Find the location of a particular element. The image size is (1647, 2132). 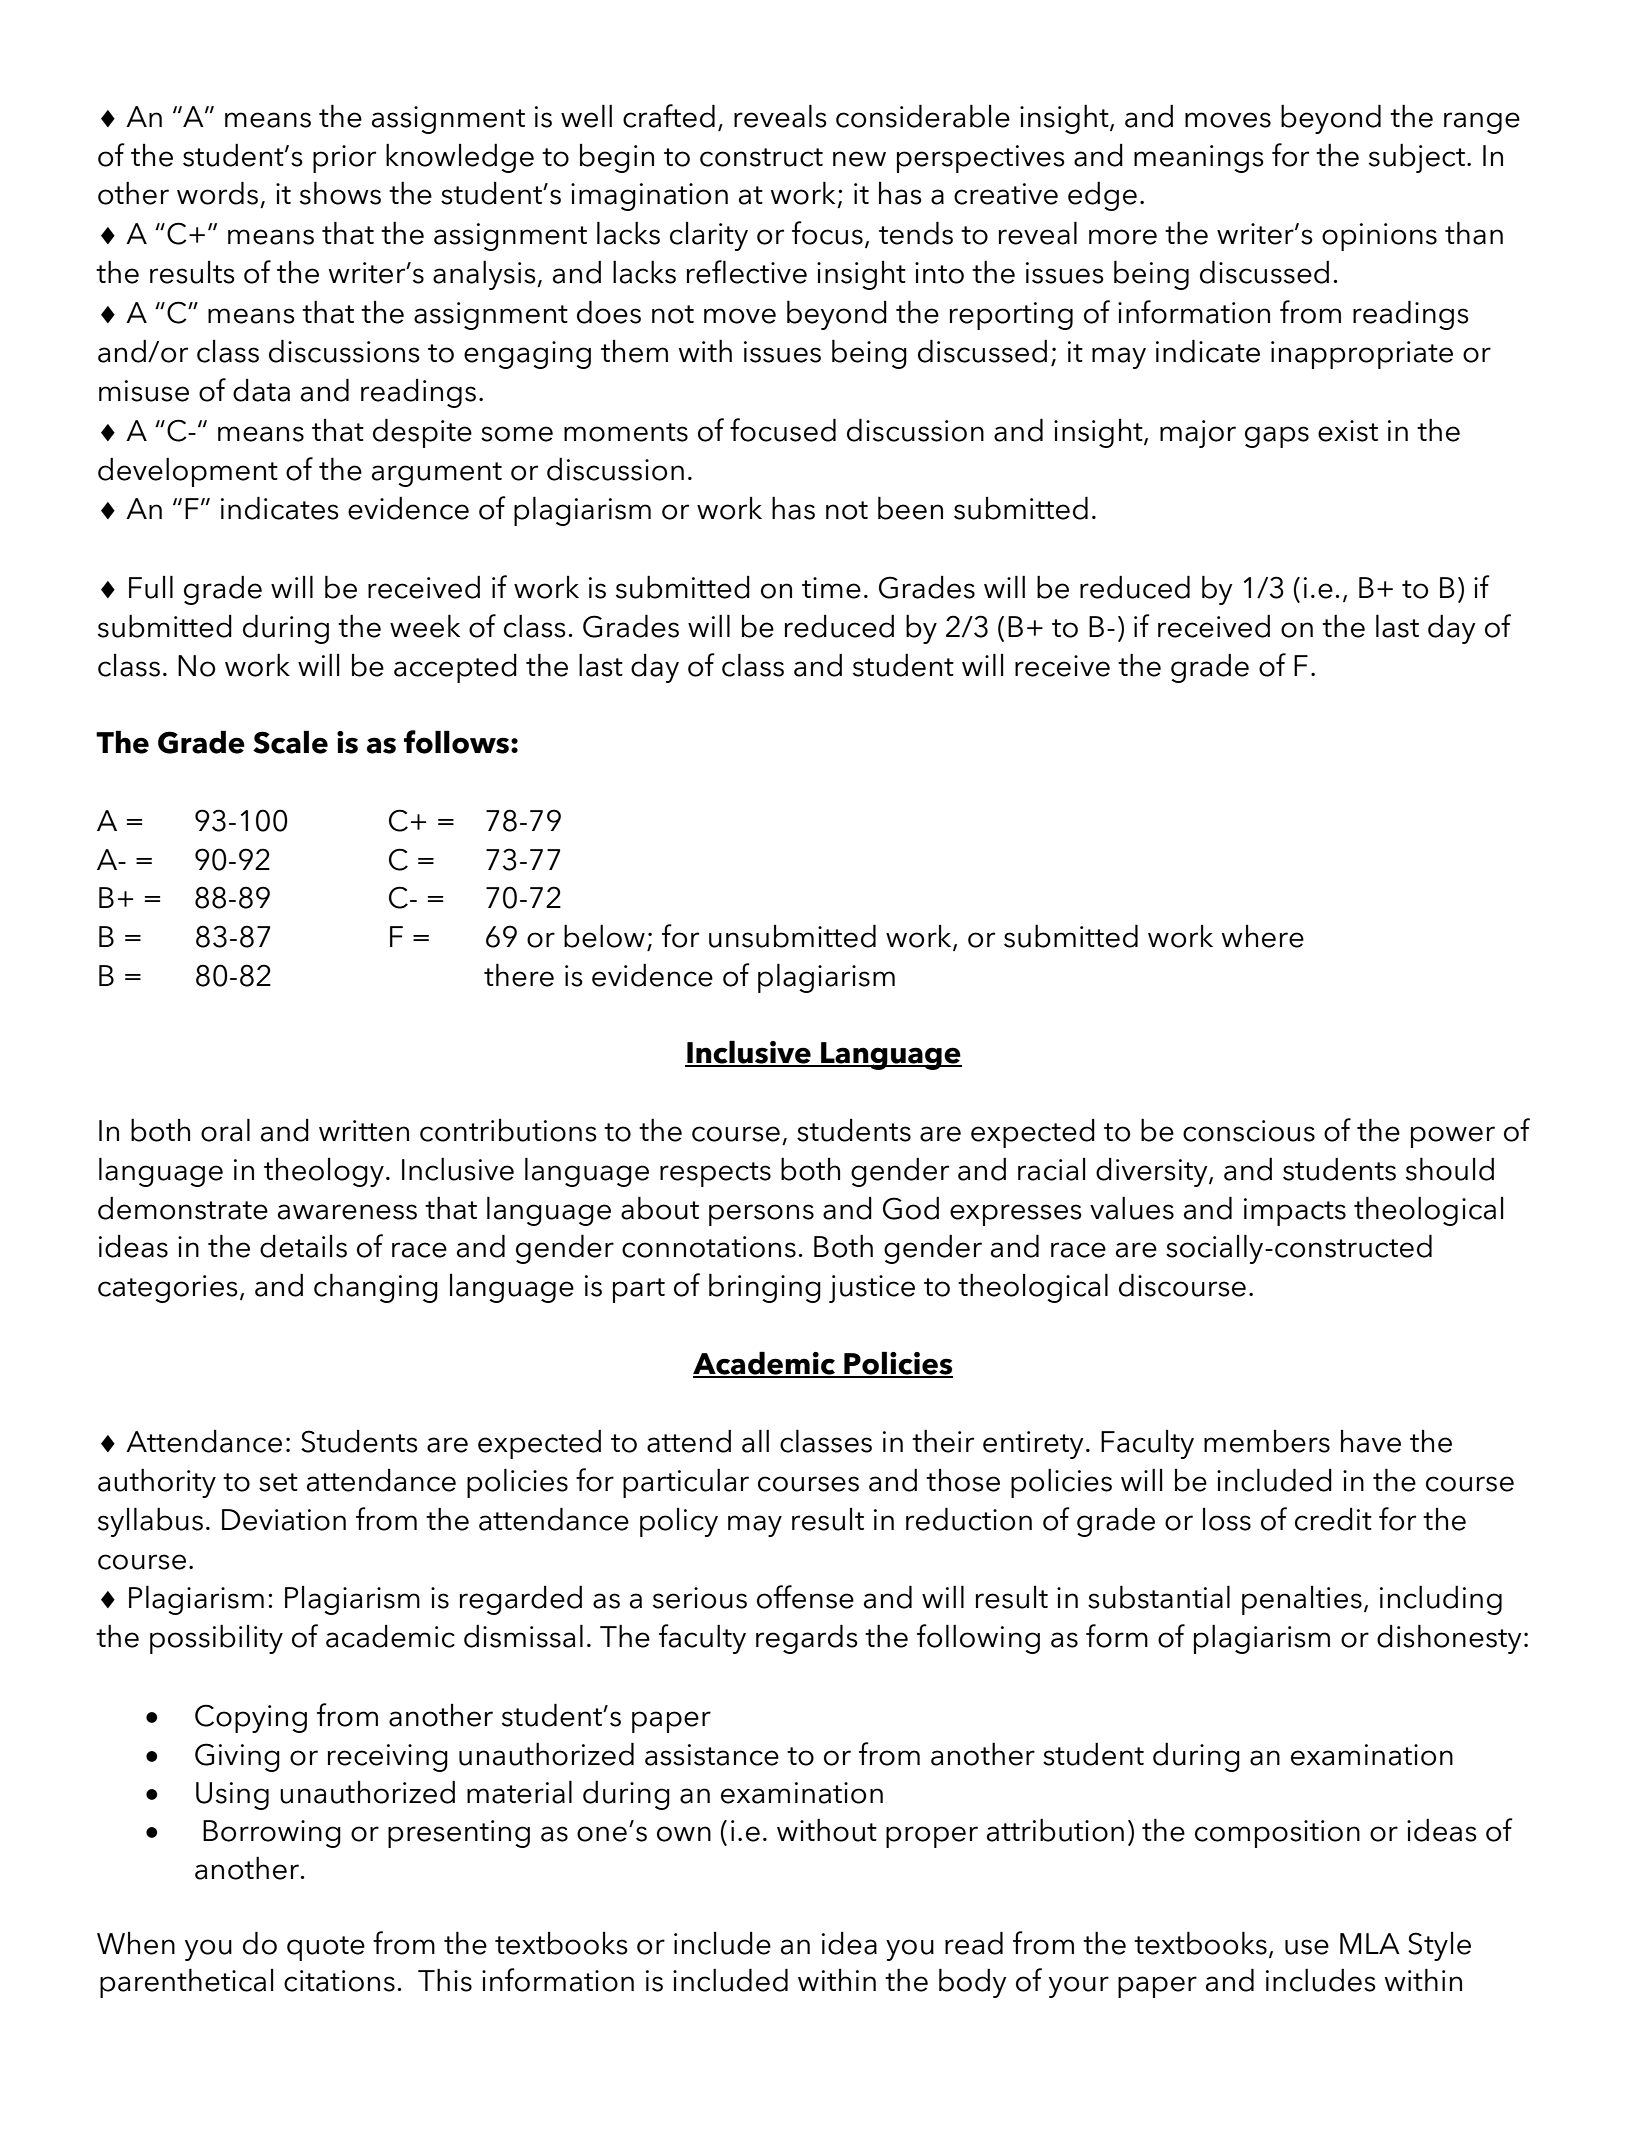

subject is located at coordinates (1418, 158).
